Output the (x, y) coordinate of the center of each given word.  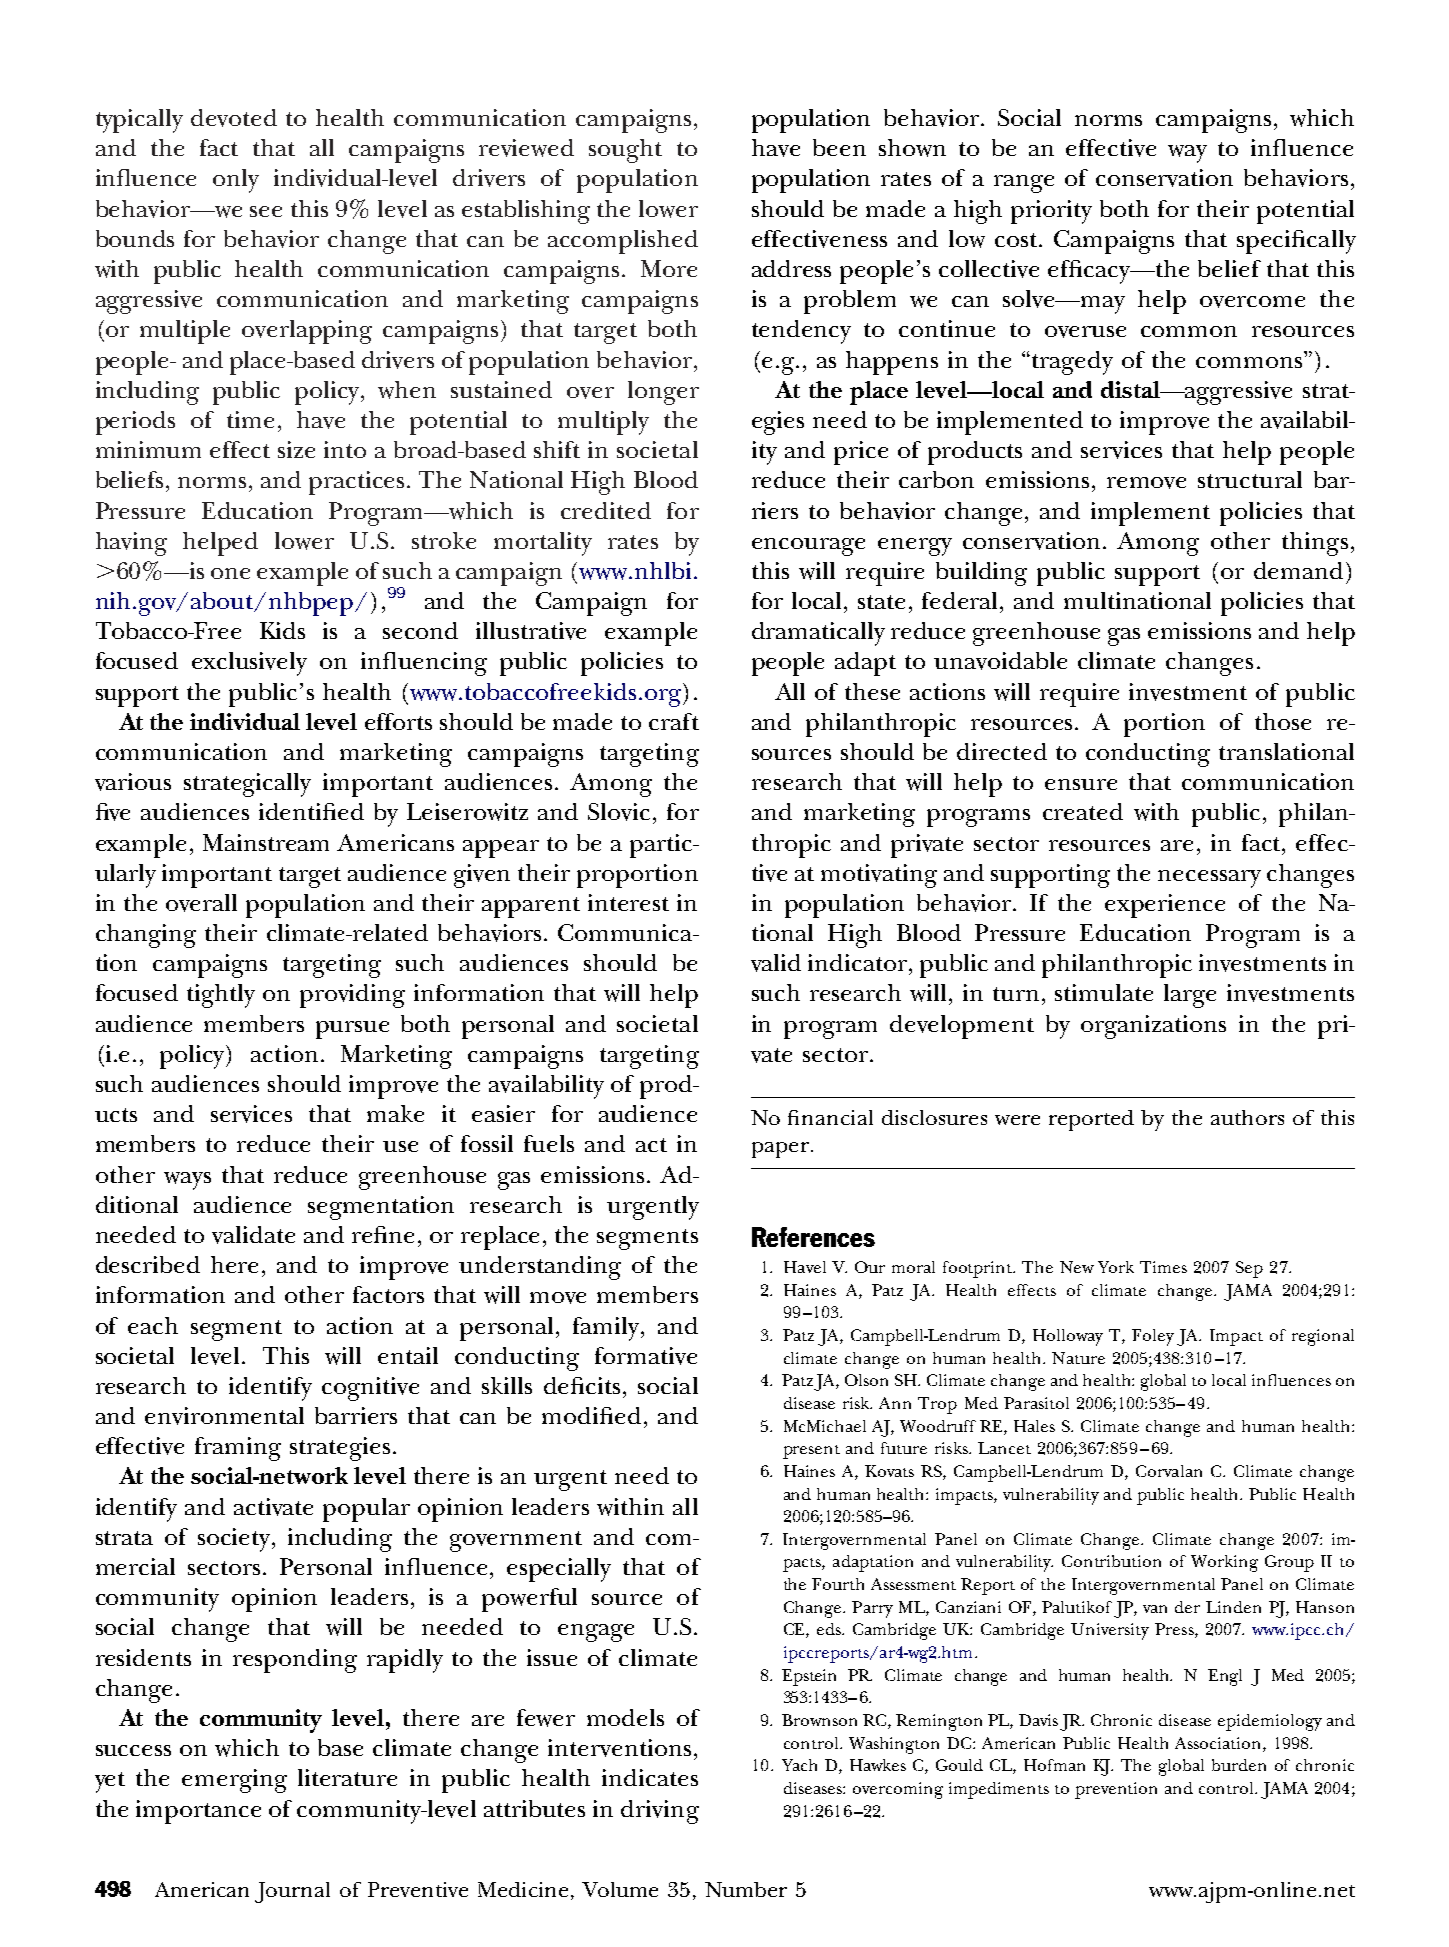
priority (1051, 212)
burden (1239, 1765)
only (236, 181)
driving (660, 1812)
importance (198, 1812)
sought (625, 151)
